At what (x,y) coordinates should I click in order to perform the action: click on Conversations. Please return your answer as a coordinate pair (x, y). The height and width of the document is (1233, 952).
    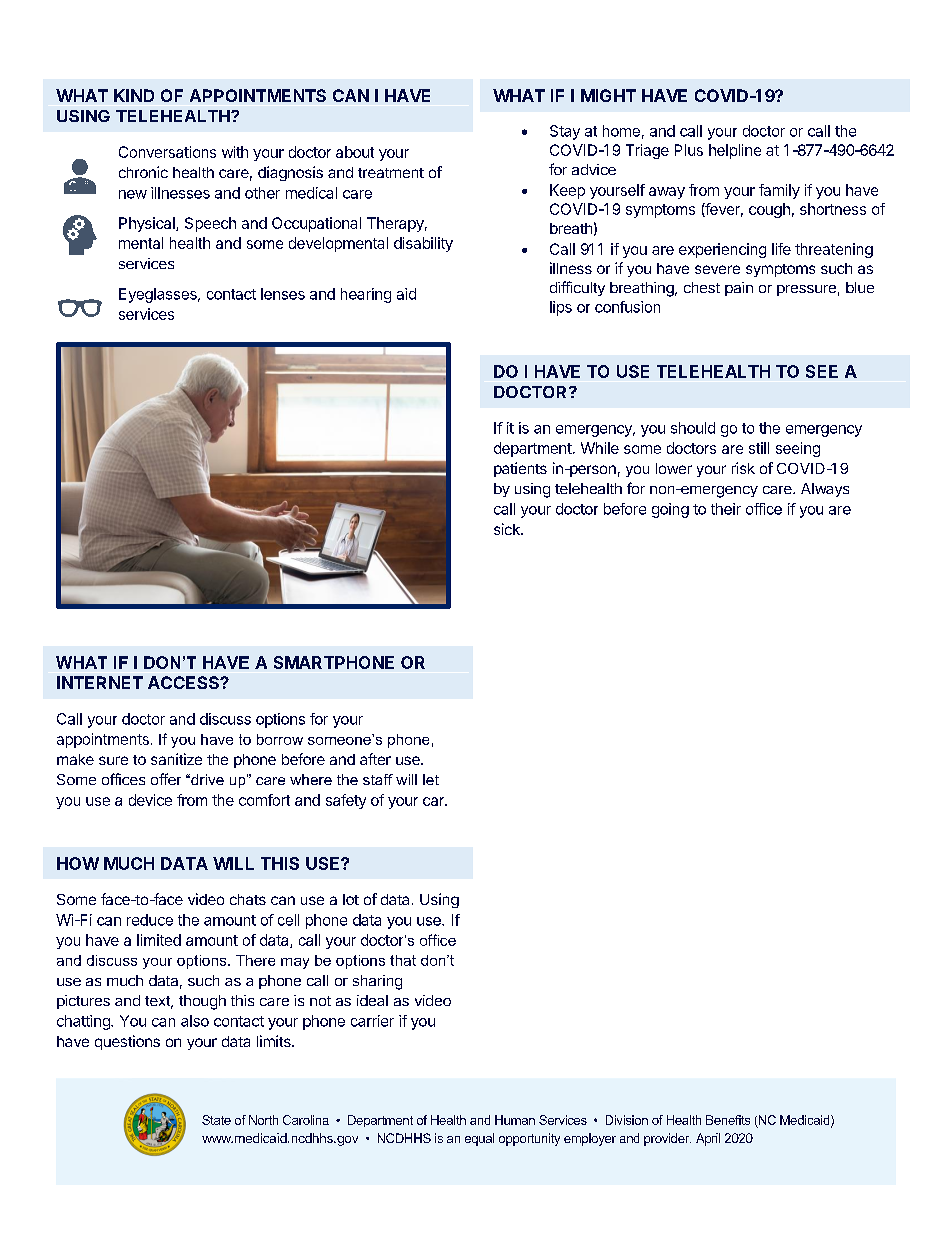
    Looking at the image, I should click on (167, 152).
